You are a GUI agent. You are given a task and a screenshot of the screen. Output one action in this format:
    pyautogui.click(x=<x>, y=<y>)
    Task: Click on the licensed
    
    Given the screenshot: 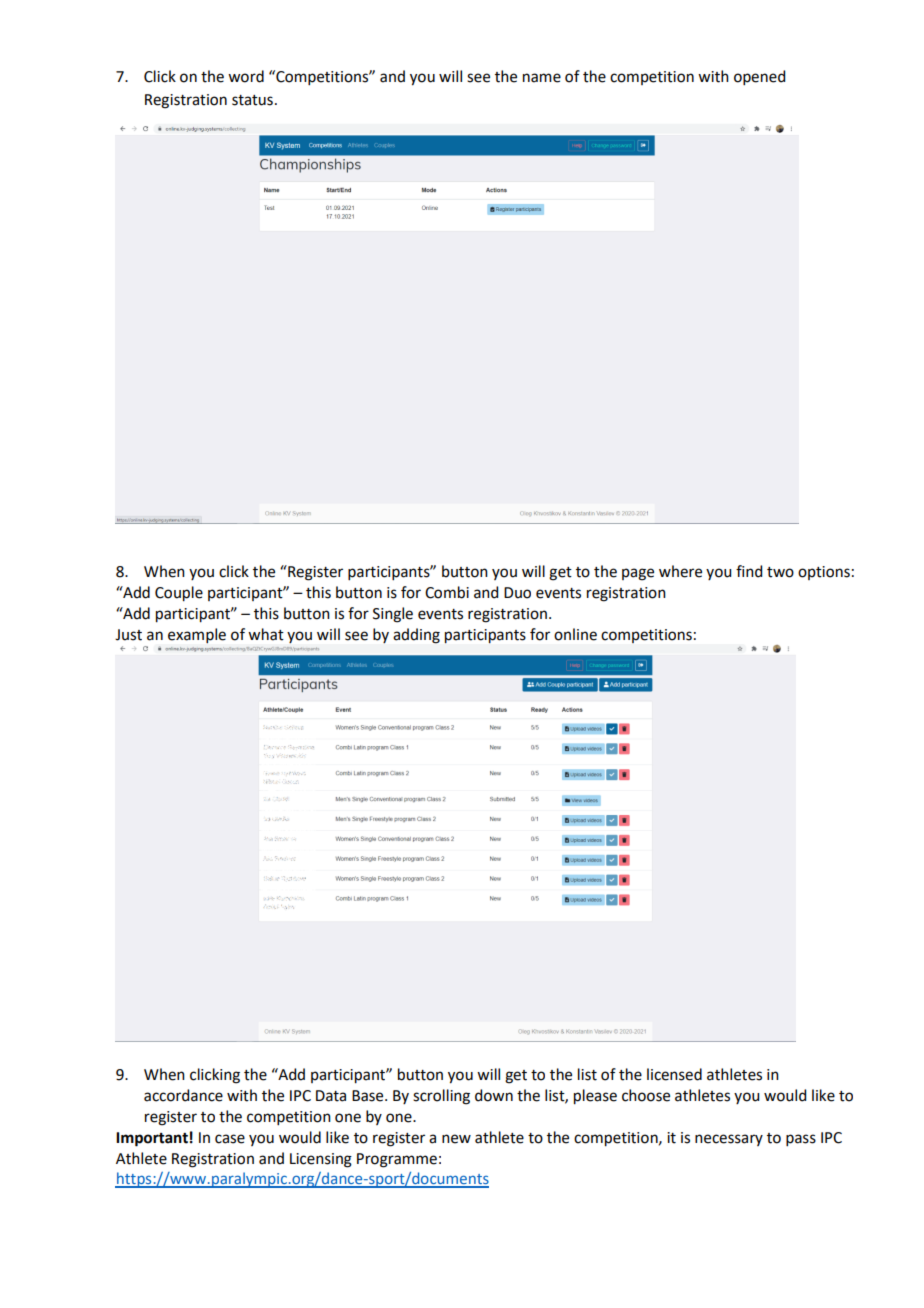 What is the action you would take?
    pyautogui.click(x=674, y=1074)
